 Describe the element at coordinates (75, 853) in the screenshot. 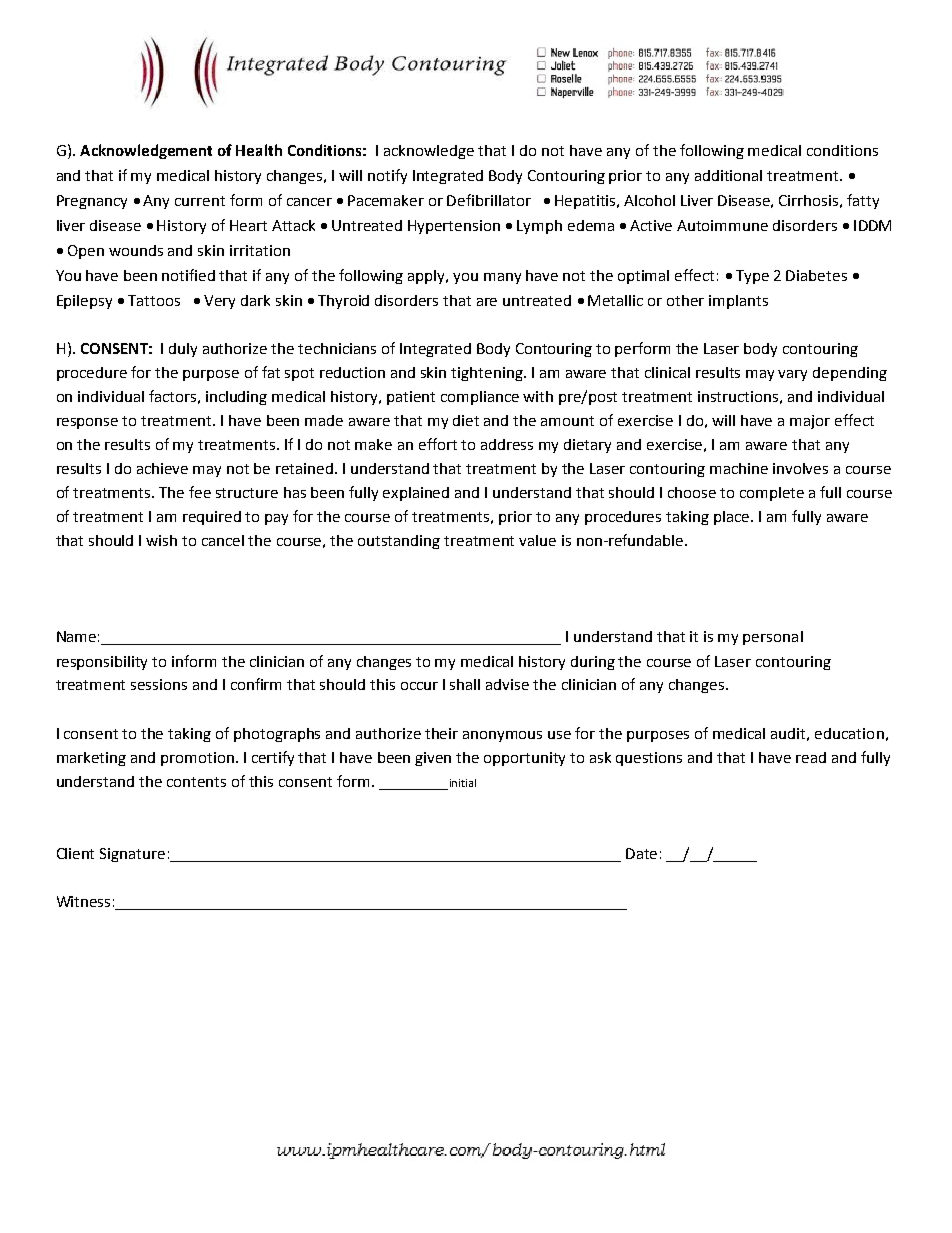

I see `Client` at that location.
